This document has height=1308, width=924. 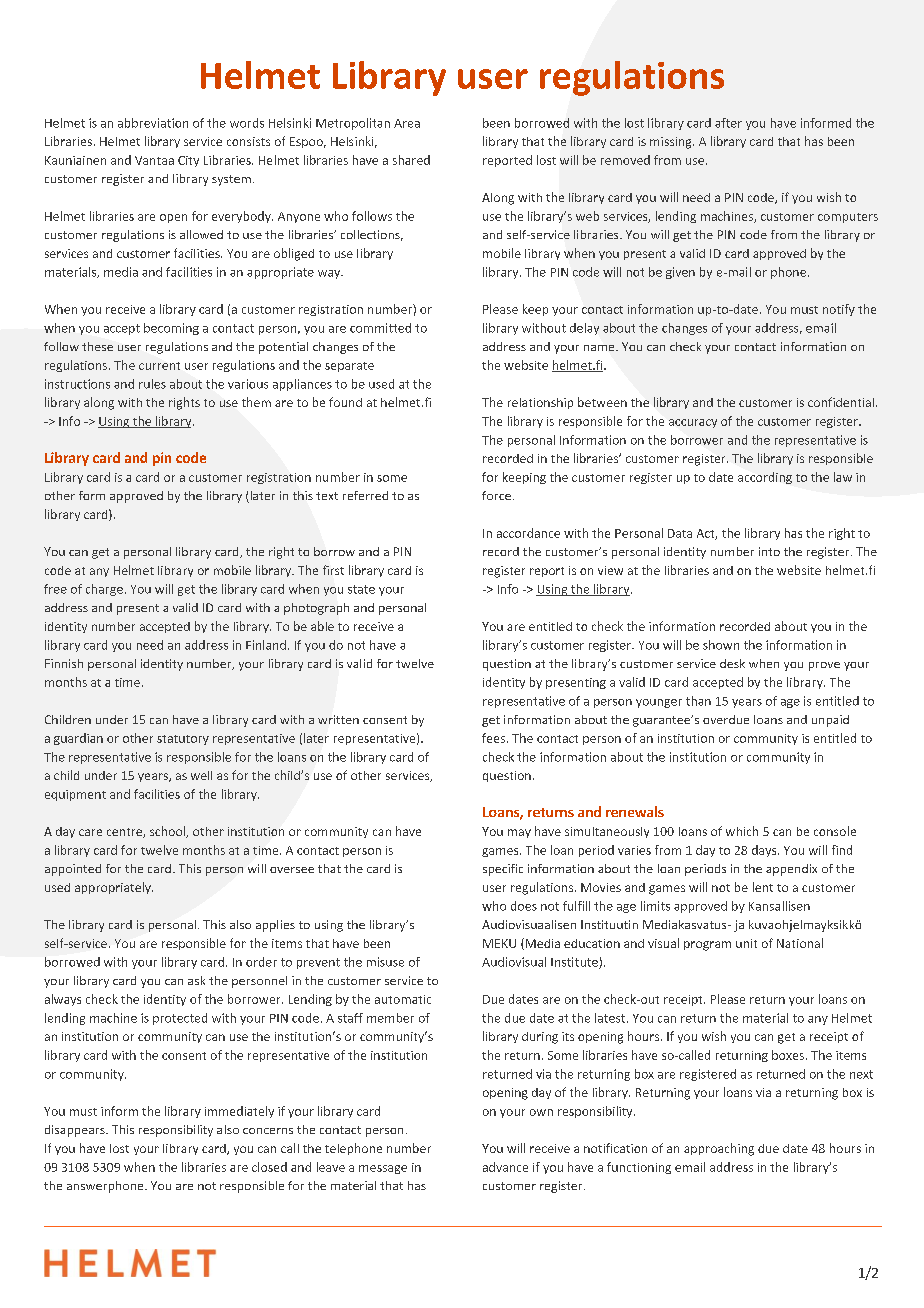 What do you see at coordinates (728, 123) in the document?
I see `after` at bounding box center [728, 123].
